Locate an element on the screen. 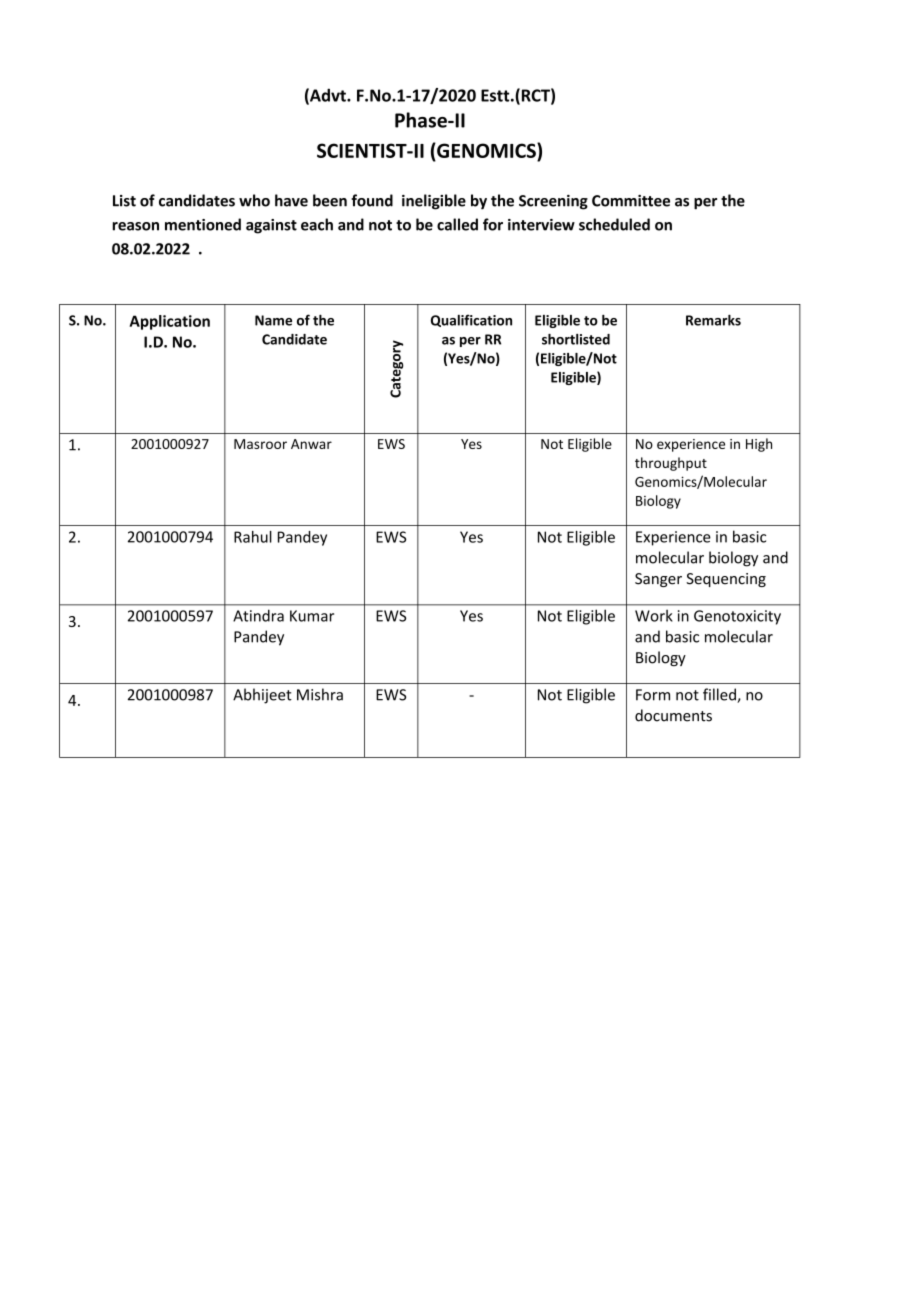 This screenshot has height=1308, width=924. mentioned is located at coordinates (203, 224).
